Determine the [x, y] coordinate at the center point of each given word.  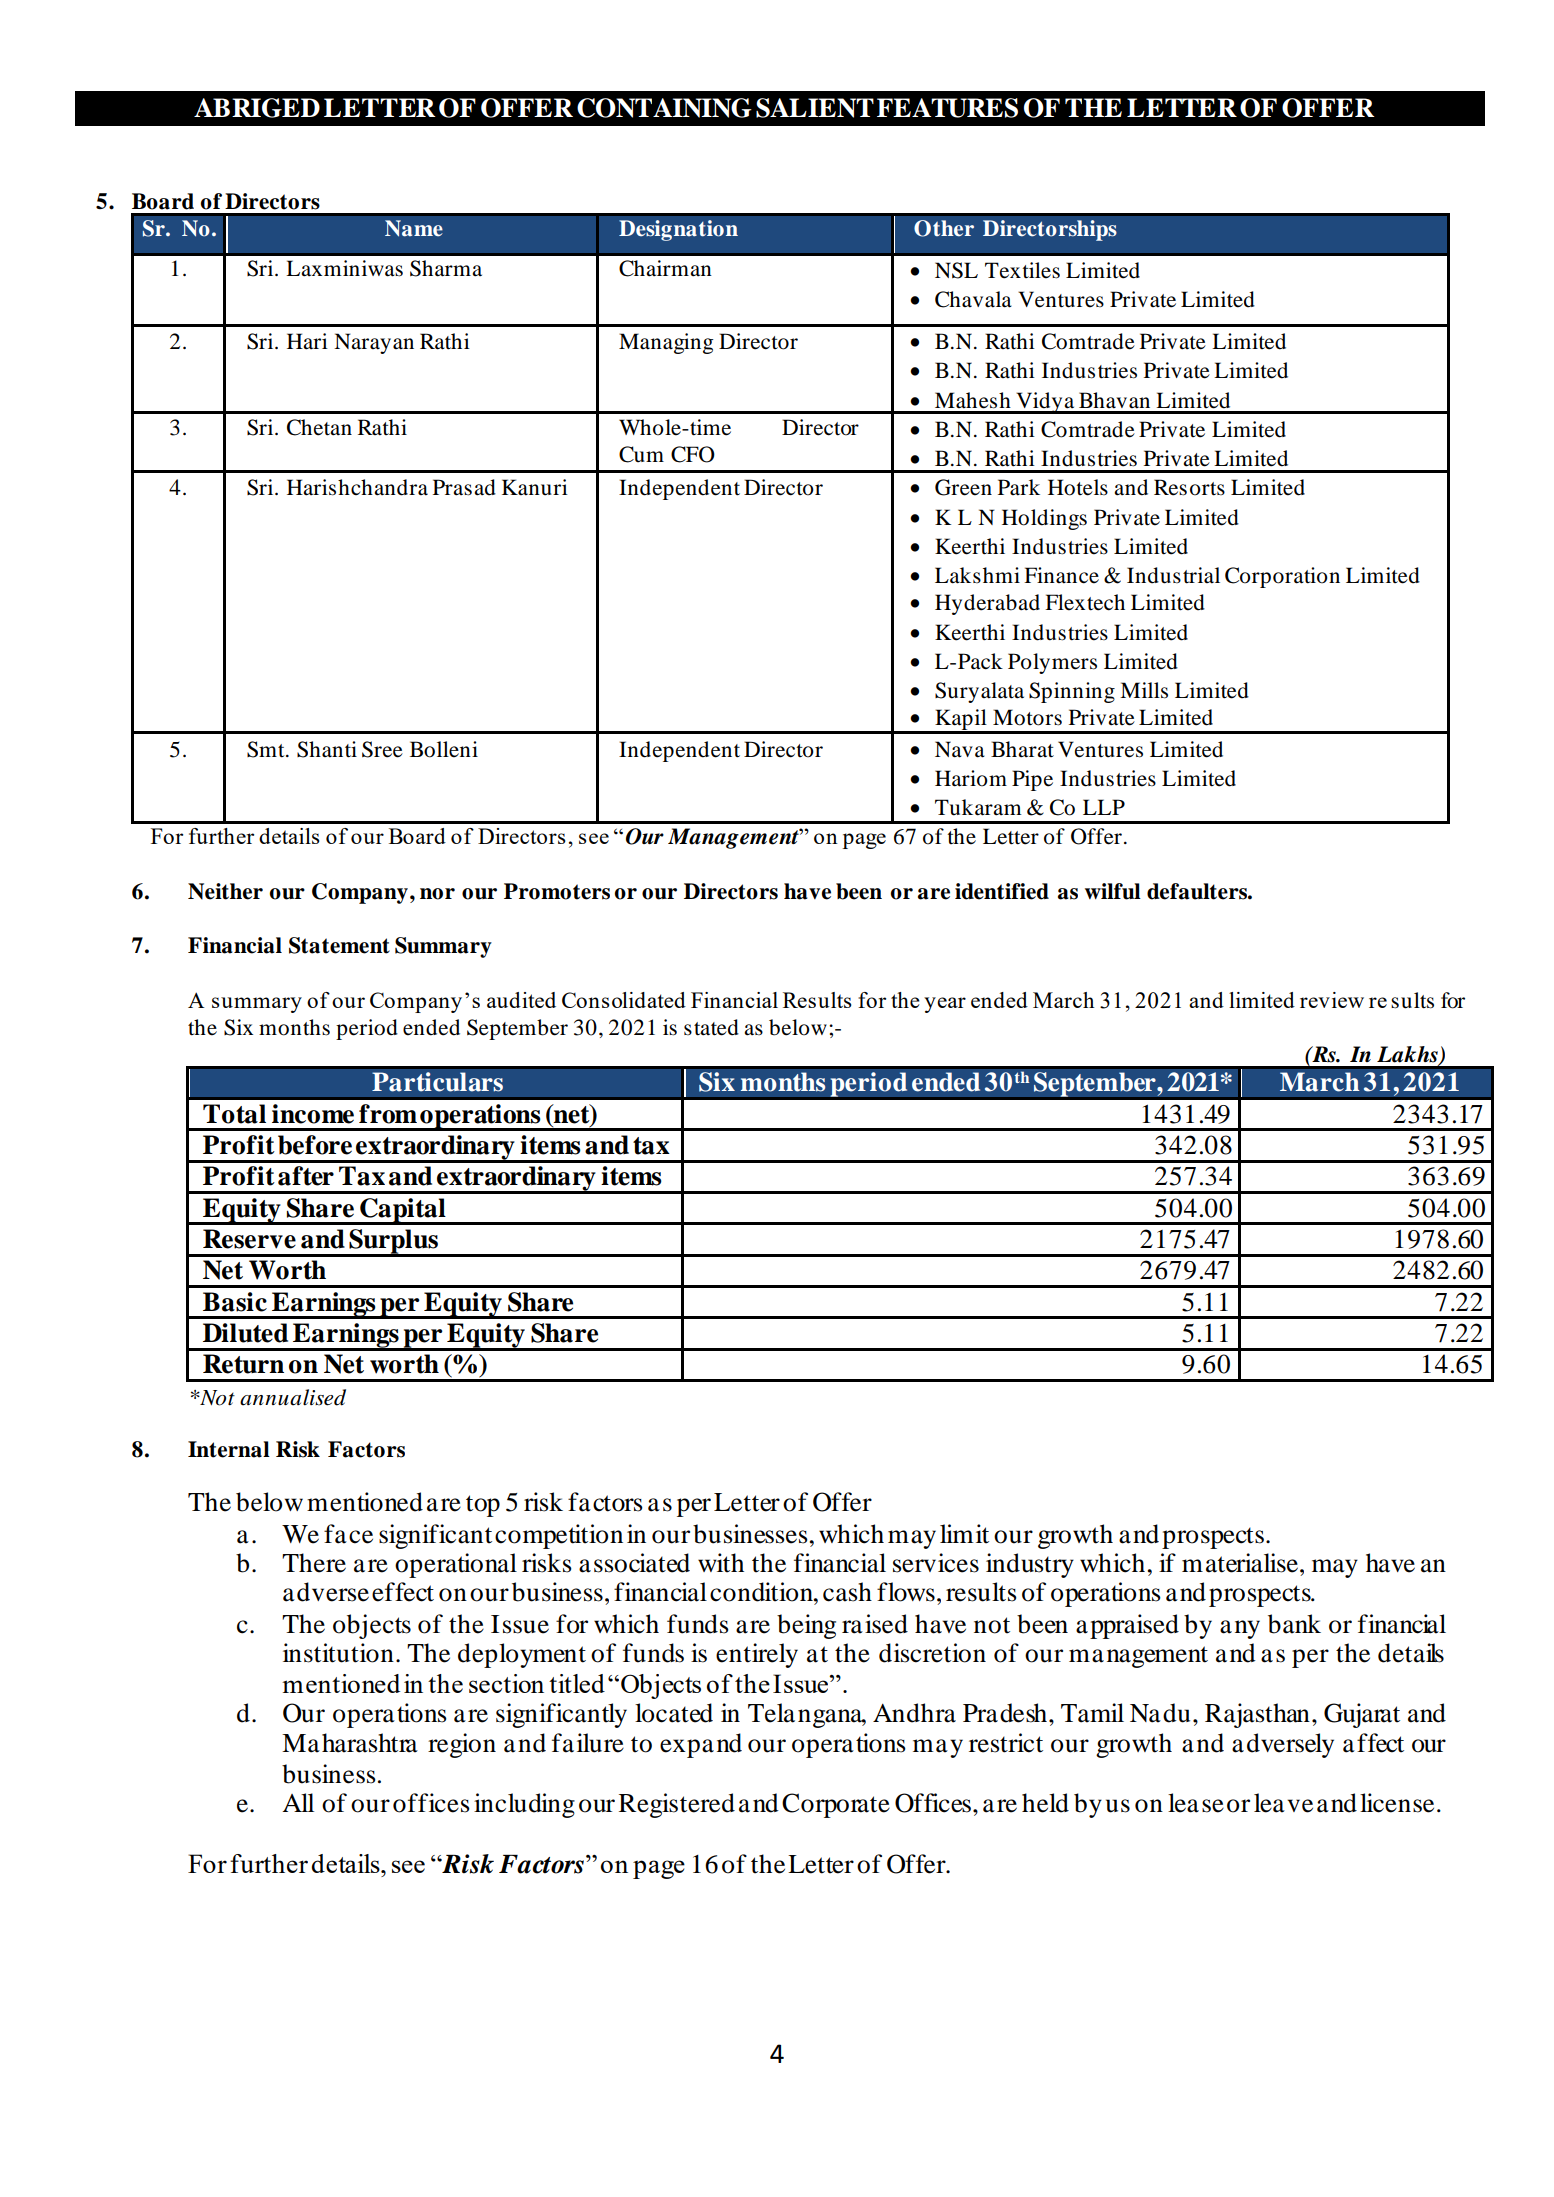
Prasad [464, 487]
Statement [339, 945]
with [721, 1563]
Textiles [1022, 270]
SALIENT [815, 108]
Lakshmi [977, 575]
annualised [293, 1397]
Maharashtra [350, 1743]
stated [711, 1027]
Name [414, 228]
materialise [1240, 1563]
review [1332, 1000]
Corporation [1282, 577]
